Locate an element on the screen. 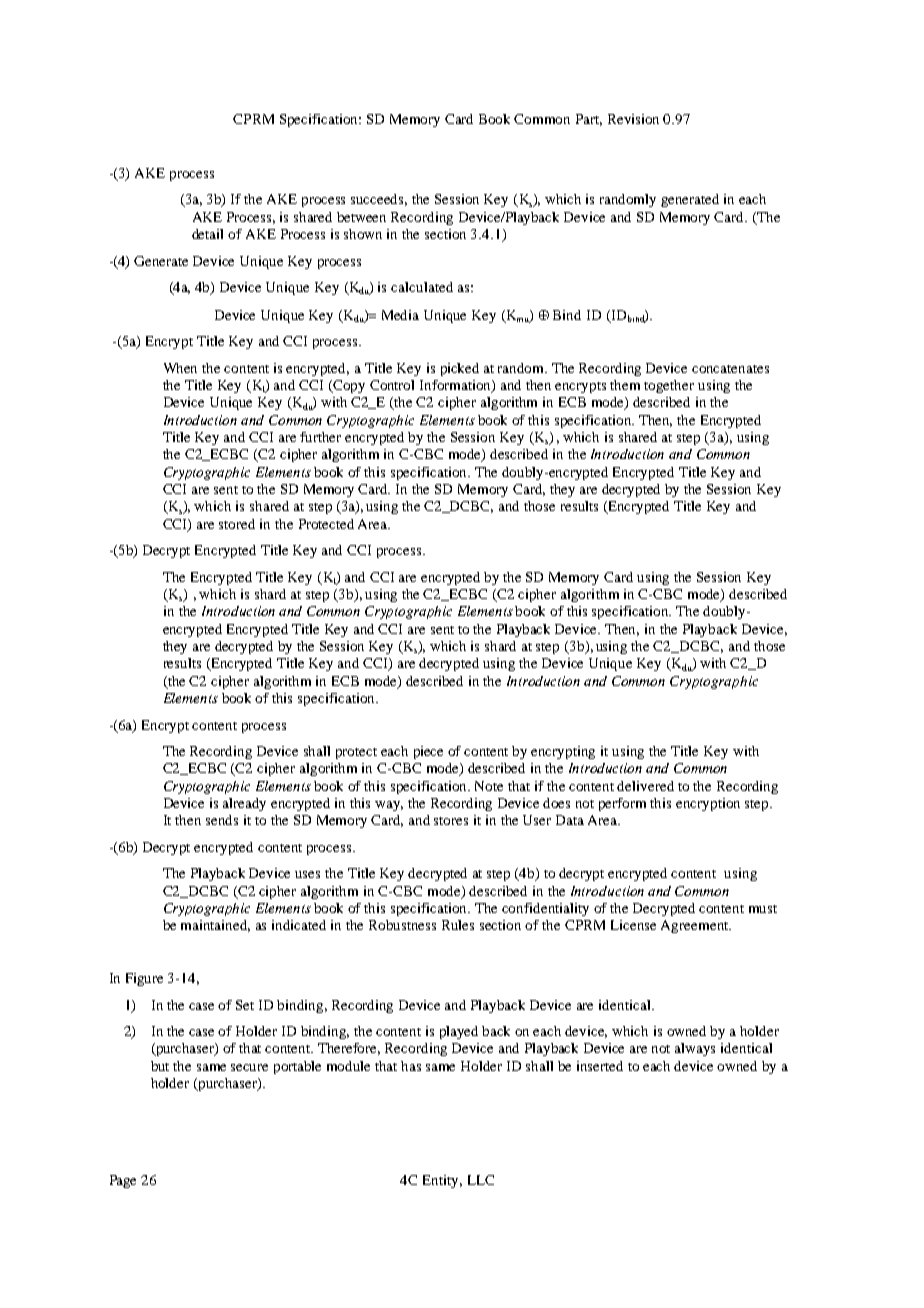 The image size is (924, 1308). Page is located at coordinates (123, 1181).
